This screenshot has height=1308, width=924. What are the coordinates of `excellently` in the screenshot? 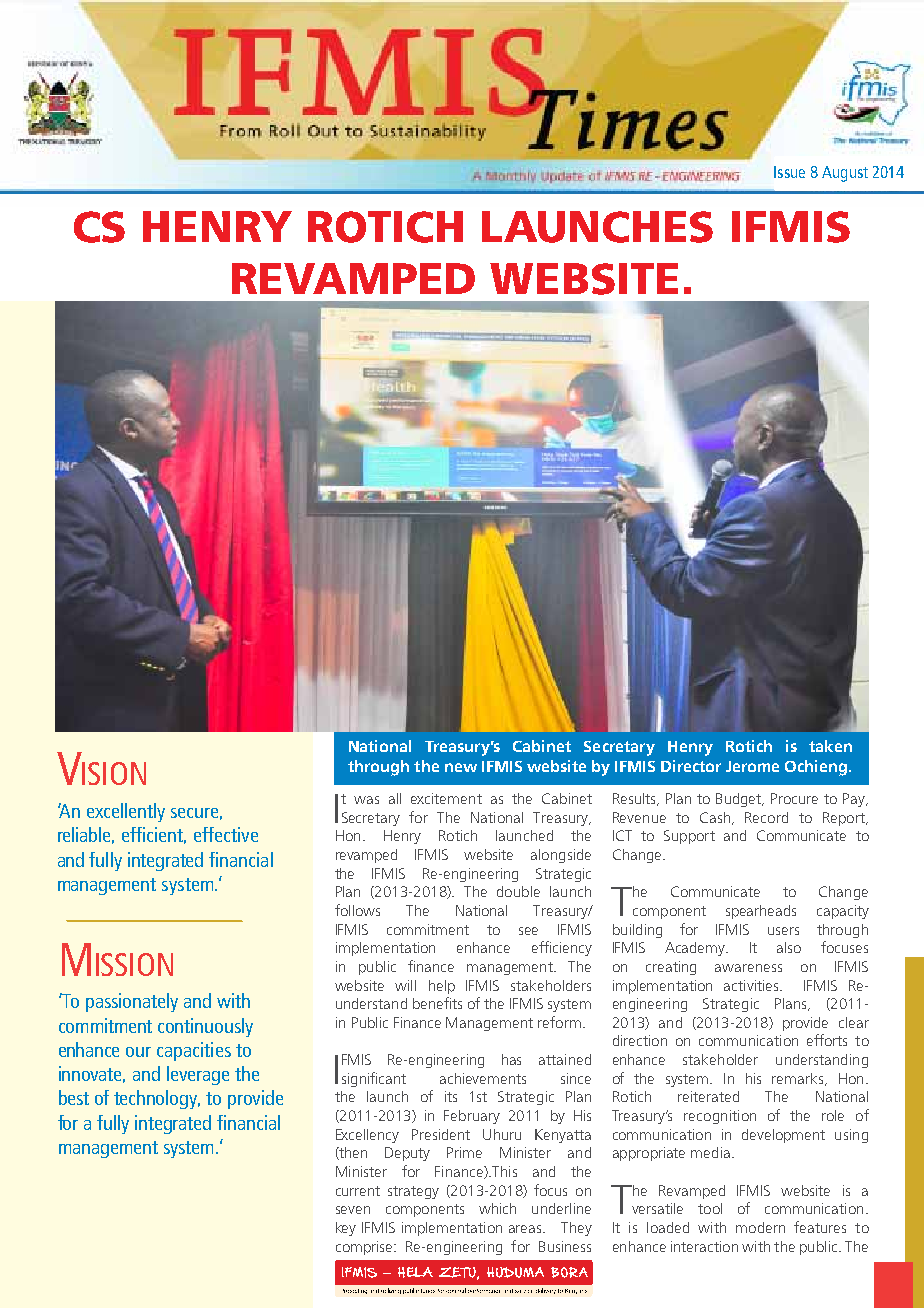 It's located at (126, 812).
